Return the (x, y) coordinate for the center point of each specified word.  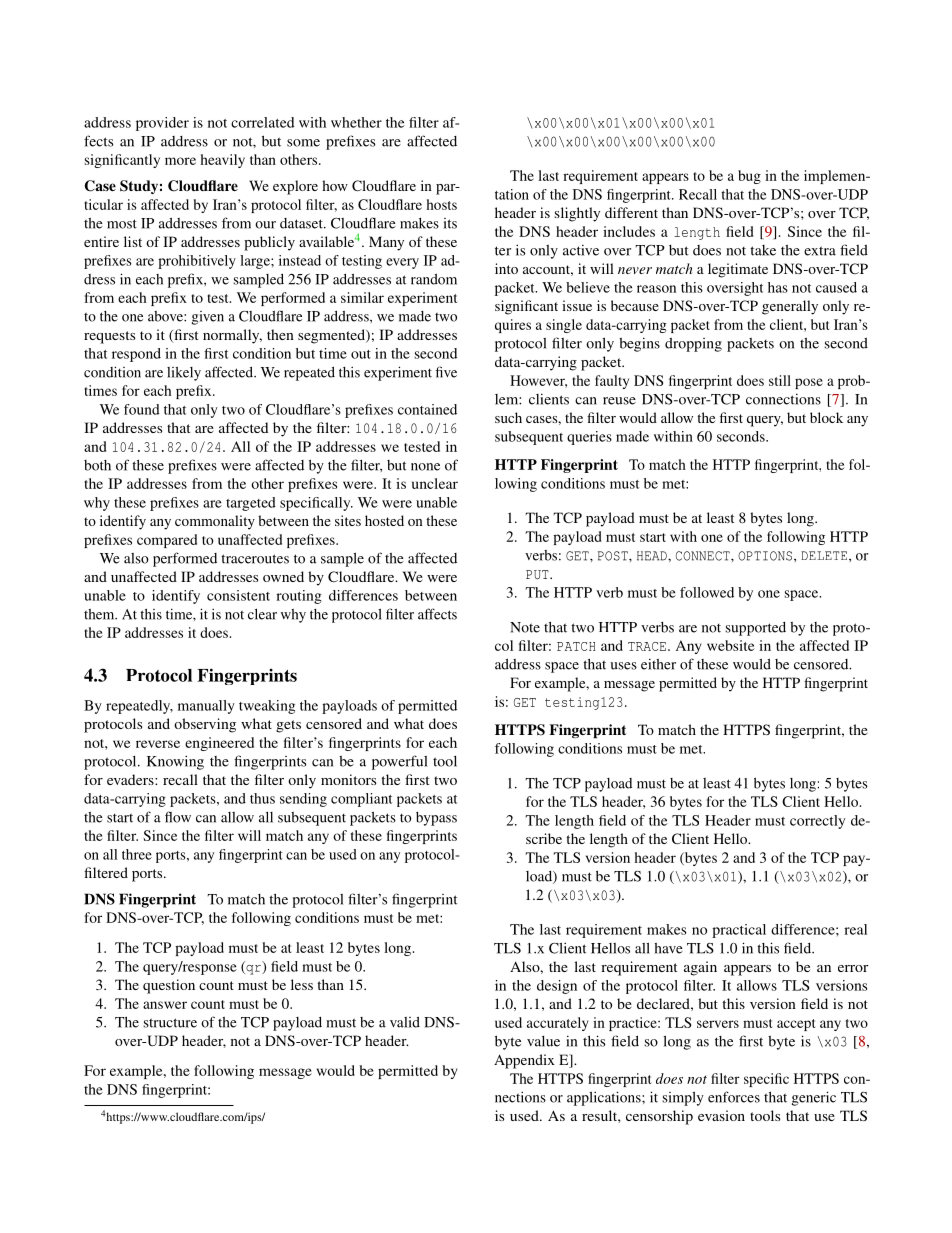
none (425, 467)
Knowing (175, 762)
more (180, 161)
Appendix (524, 1061)
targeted (251, 504)
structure (170, 1023)
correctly (817, 822)
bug (749, 177)
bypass (436, 819)
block (826, 417)
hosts (441, 204)
